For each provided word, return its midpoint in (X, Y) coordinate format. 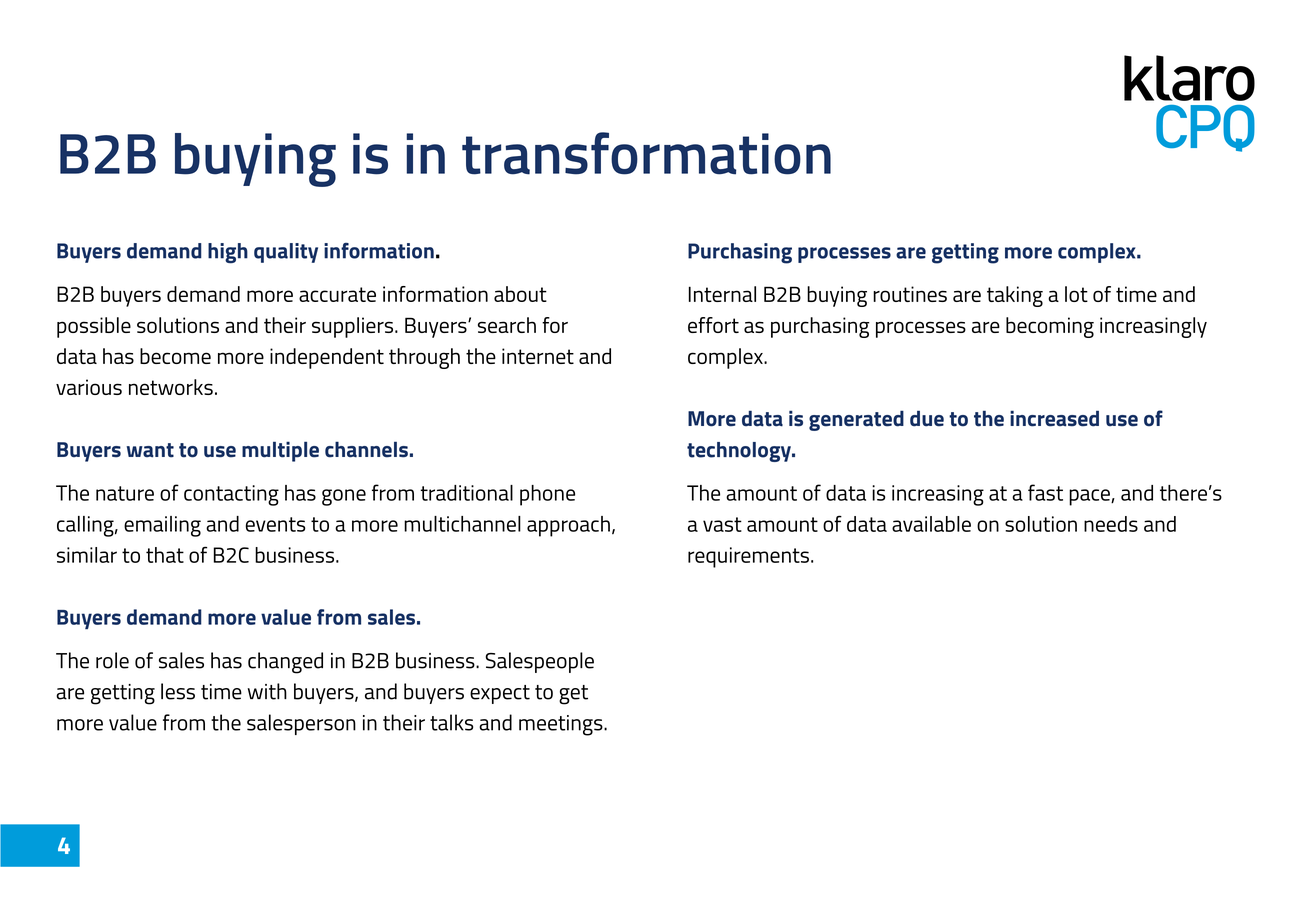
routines (910, 294)
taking (1015, 296)
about (520, 294)
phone (547, 495)
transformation (646, 153)
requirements (748, 557)
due (927, 418)
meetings (562, 725)
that (165, 555)
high (228, 253)
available (931, 524)
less (178, 691)
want (150, 450)
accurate (337, 294)
